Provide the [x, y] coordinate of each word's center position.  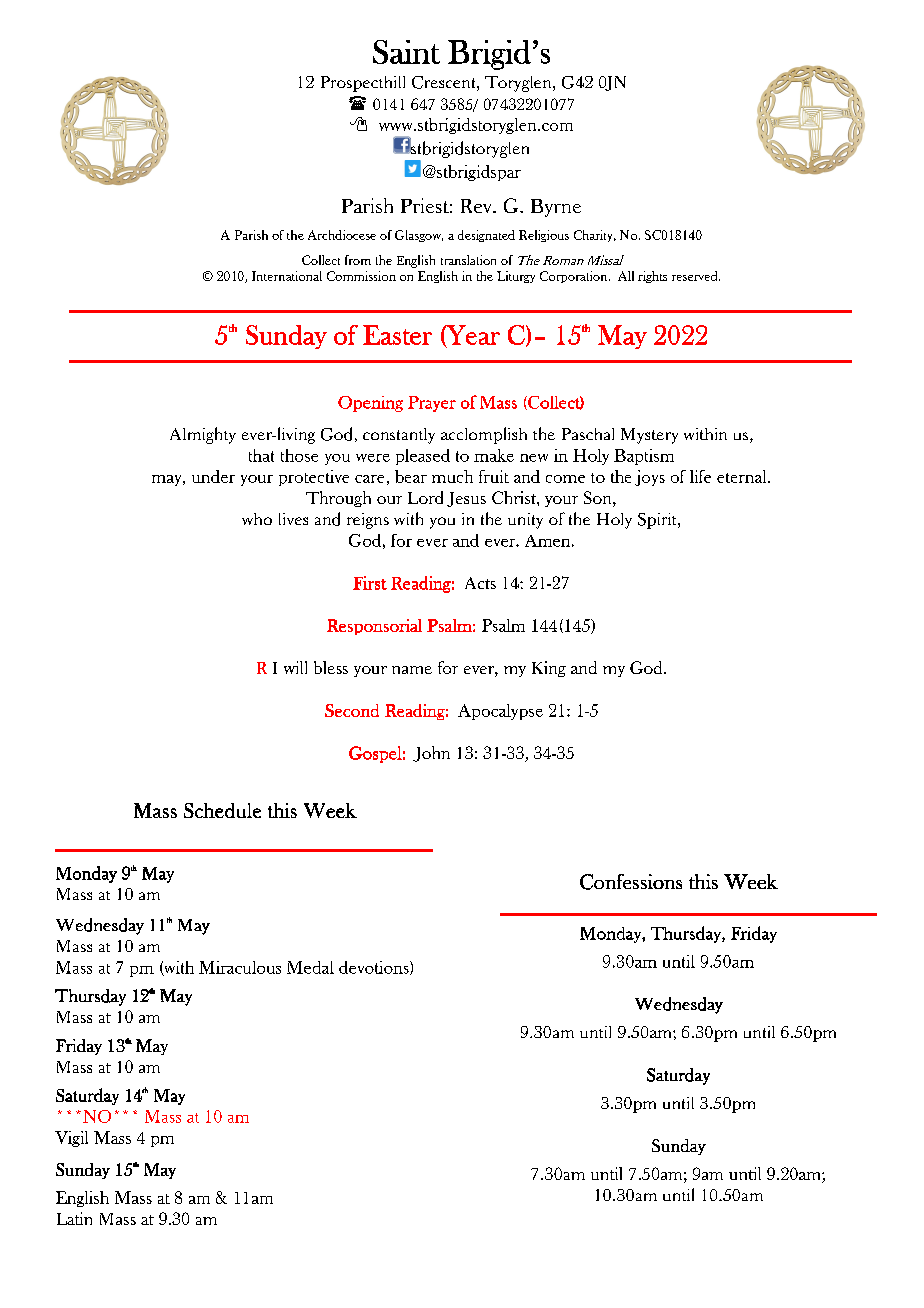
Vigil [71, 1139]
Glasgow [419, 236]
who [257, 519]
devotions [375, 968]
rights [652, 277]
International [287, 276]
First [370, 583]
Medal [310, 967]
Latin [74, 1218]
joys [650, 478]
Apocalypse [500, 712]
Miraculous [240, 967]
